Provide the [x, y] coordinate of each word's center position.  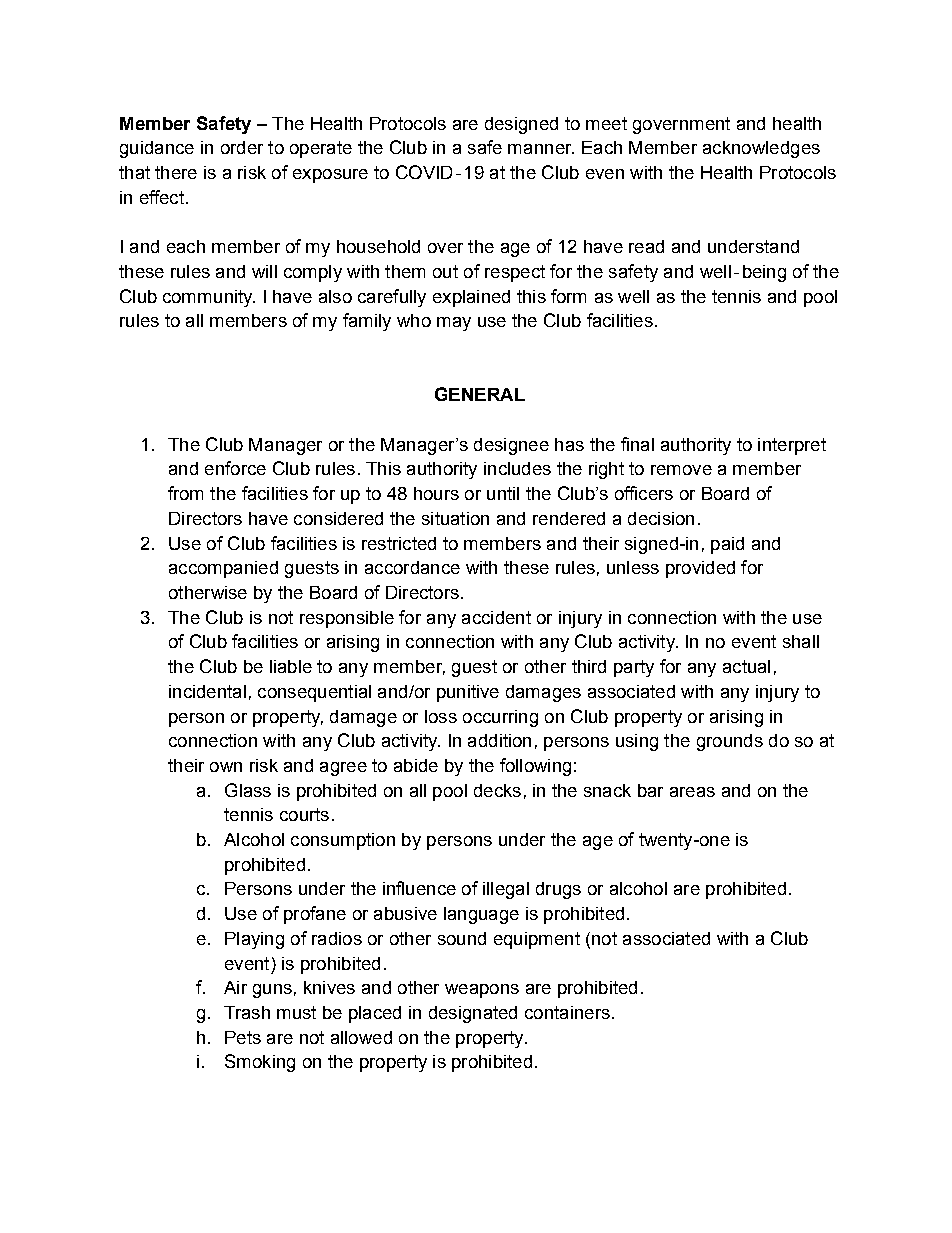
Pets [243, 1037]
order [242, 147]
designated [473, 1014]
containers [567, 1012]
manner [541, 149]
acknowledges [761, 149]
